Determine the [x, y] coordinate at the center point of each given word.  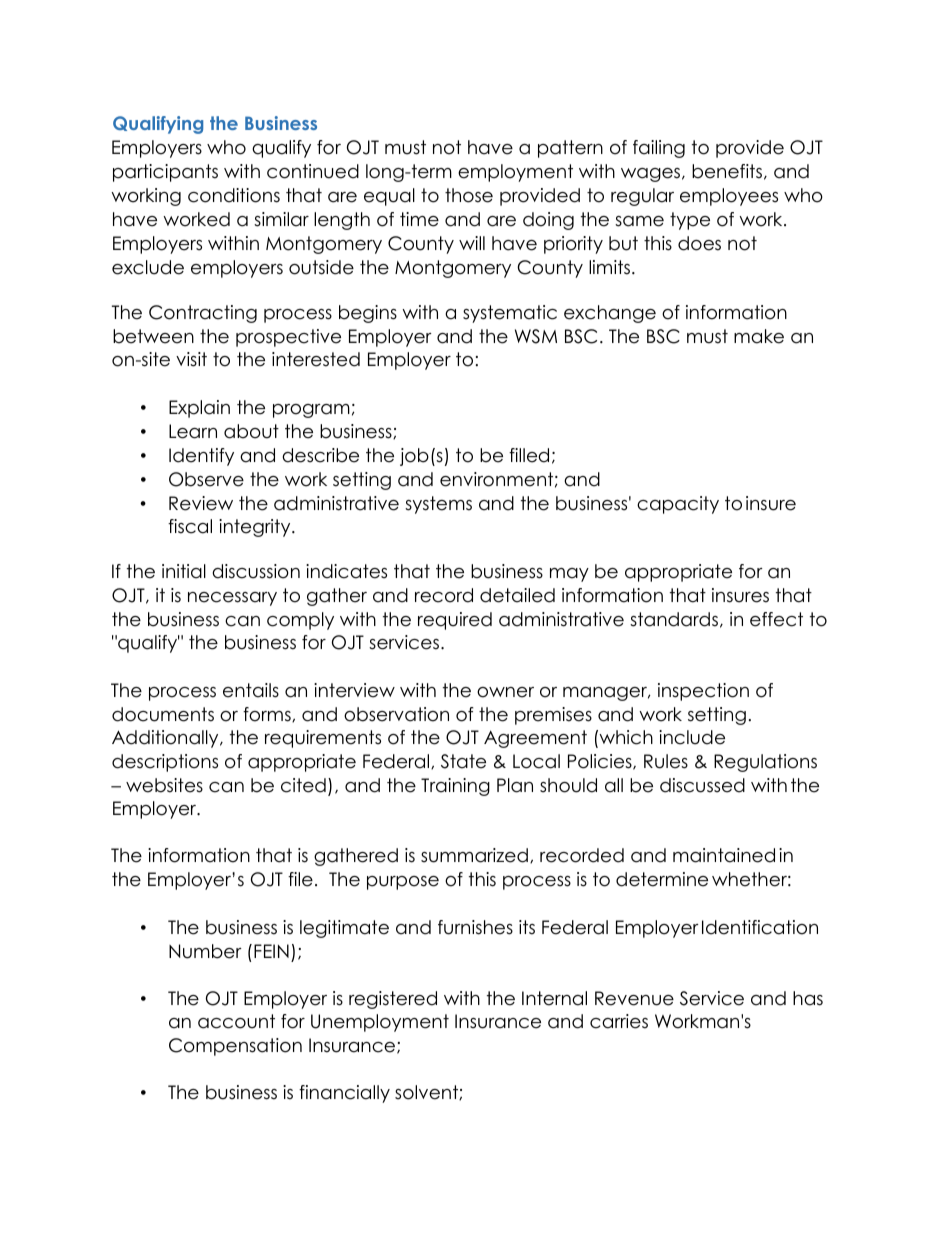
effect [776, 619]
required [455, 621]
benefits [727, 171]
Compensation [235, 1047]
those [469, 195]
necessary [232, 599]
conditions [234, 195]
